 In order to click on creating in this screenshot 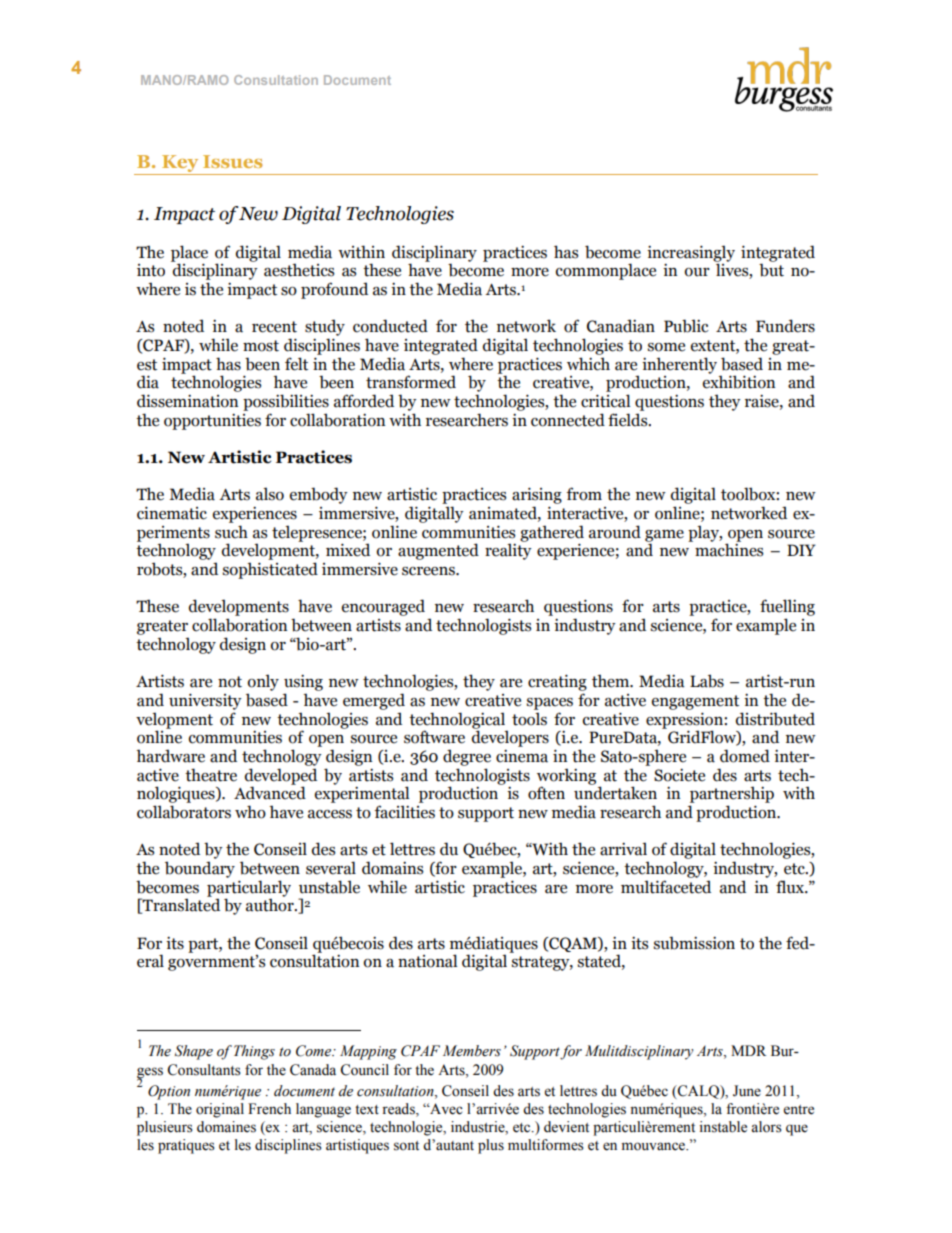, I will do `click(557, 682)`.
